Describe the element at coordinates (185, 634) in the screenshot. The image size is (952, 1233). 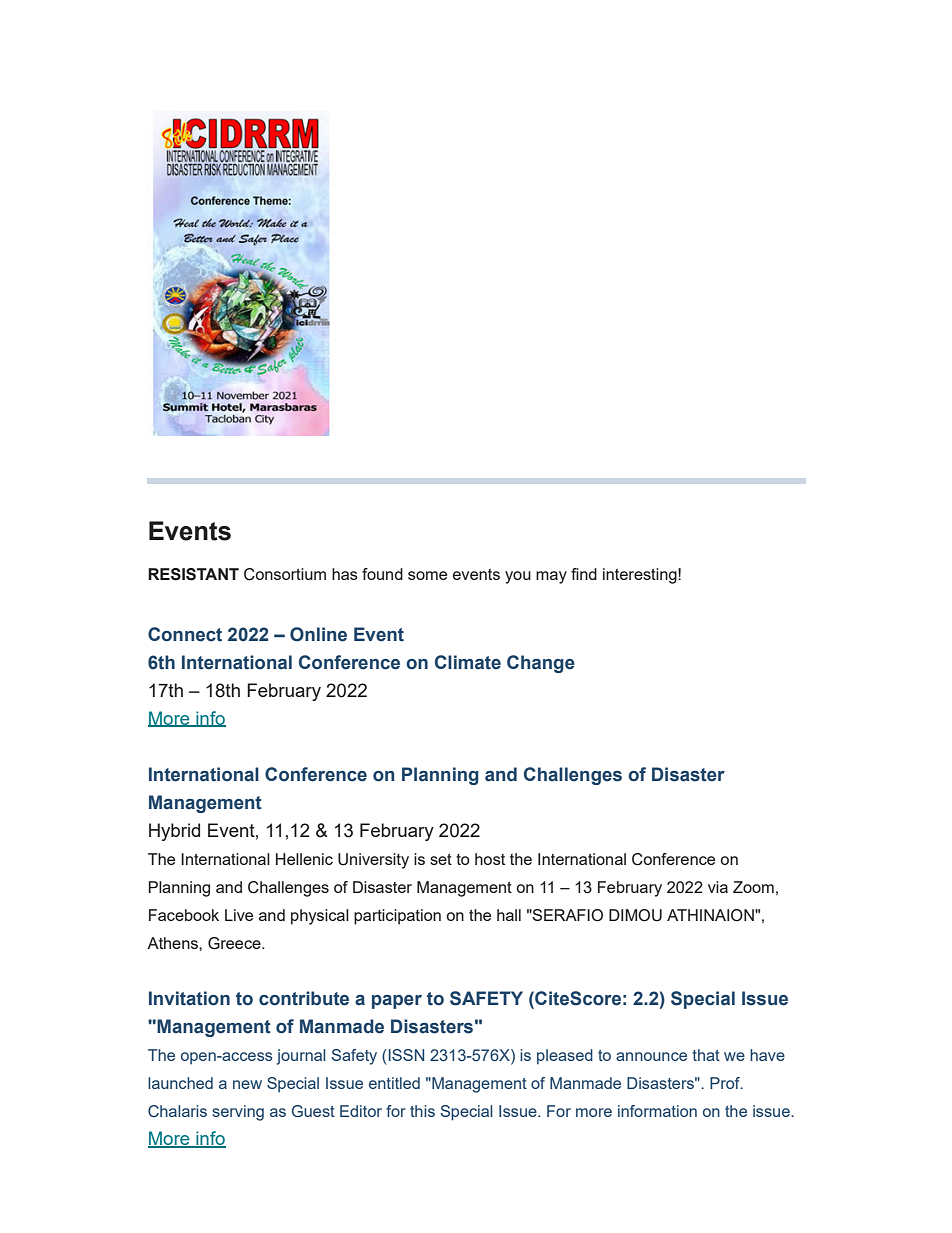
I see `Connect` at that location.
